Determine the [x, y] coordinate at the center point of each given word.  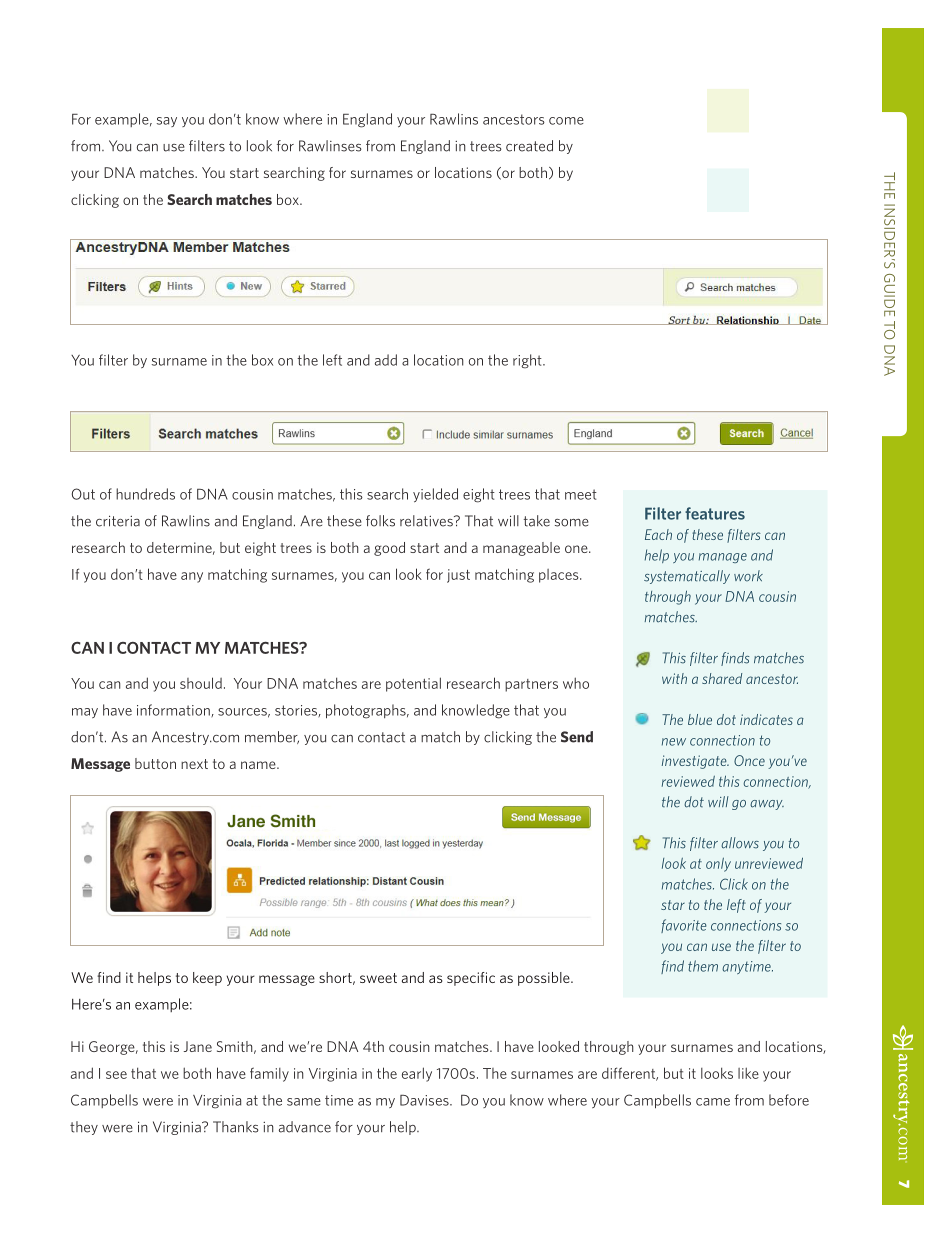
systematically [687, 577]
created [529, 146]
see [116, 1075]
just [458, 576]
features [715, 513]
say [167, 122]
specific [471, 979]
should [201, 683]
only [718, 865]
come [566, 121]
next [194, 764]
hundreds [145, 494]
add [386, 360]
